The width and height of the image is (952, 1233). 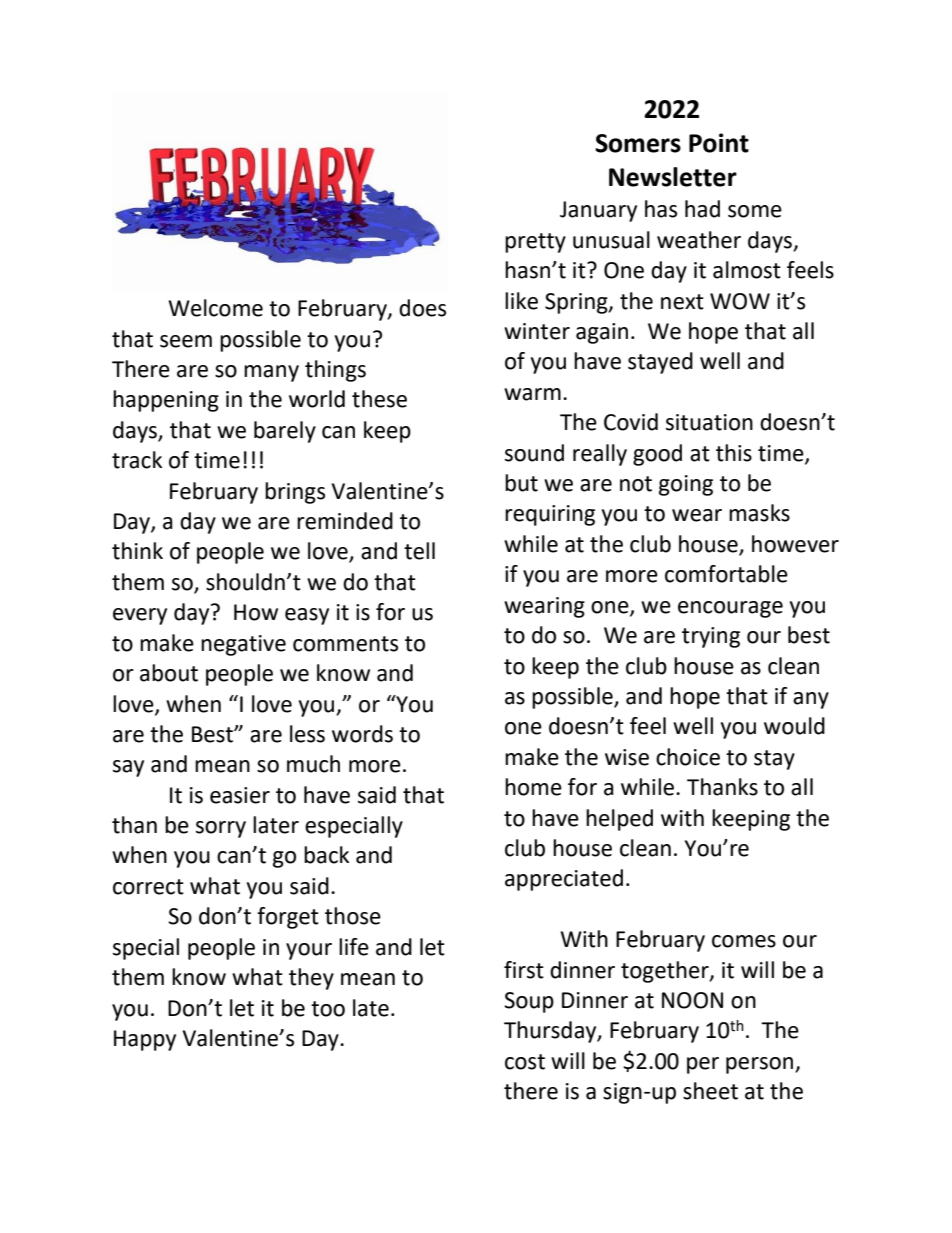 What do you see at coordinates (710, 1091) in the image?
I see `sheet` at bounding box center [710, 1091].
